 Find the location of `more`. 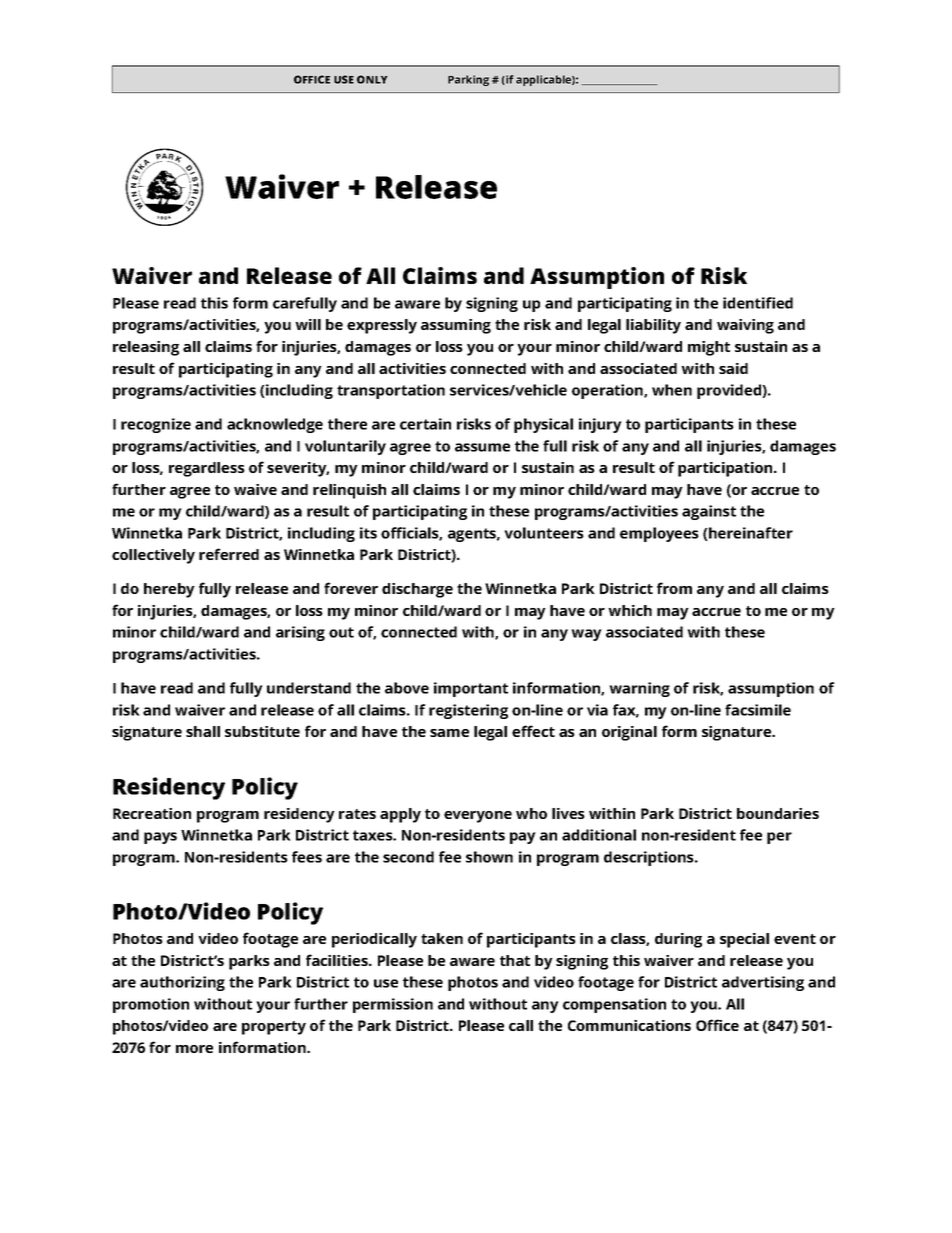

more is located at coordinates (194, 1049).
